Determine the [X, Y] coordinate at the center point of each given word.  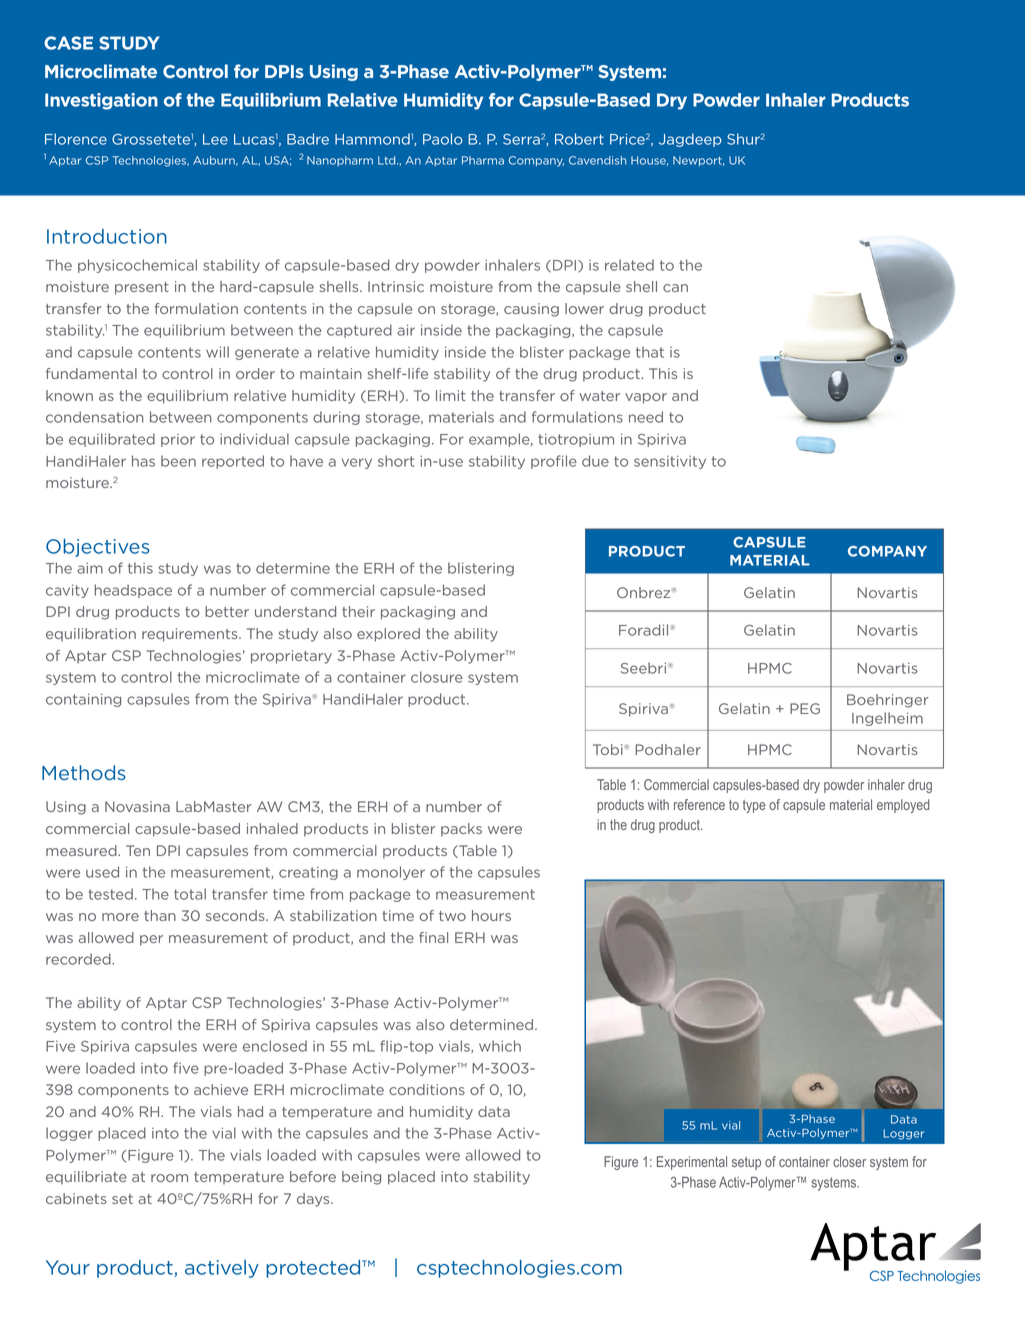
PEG [805, 708]
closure [437, 677]
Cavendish [597, 160]
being [361, 1178]
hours [491, 915]
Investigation [101, 101]
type [754, 806]
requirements [191, 635]
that [650, 352]
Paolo [443, 139]
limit [451, 395]
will [217, 352]
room [169, 1178]
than [160, 915]
